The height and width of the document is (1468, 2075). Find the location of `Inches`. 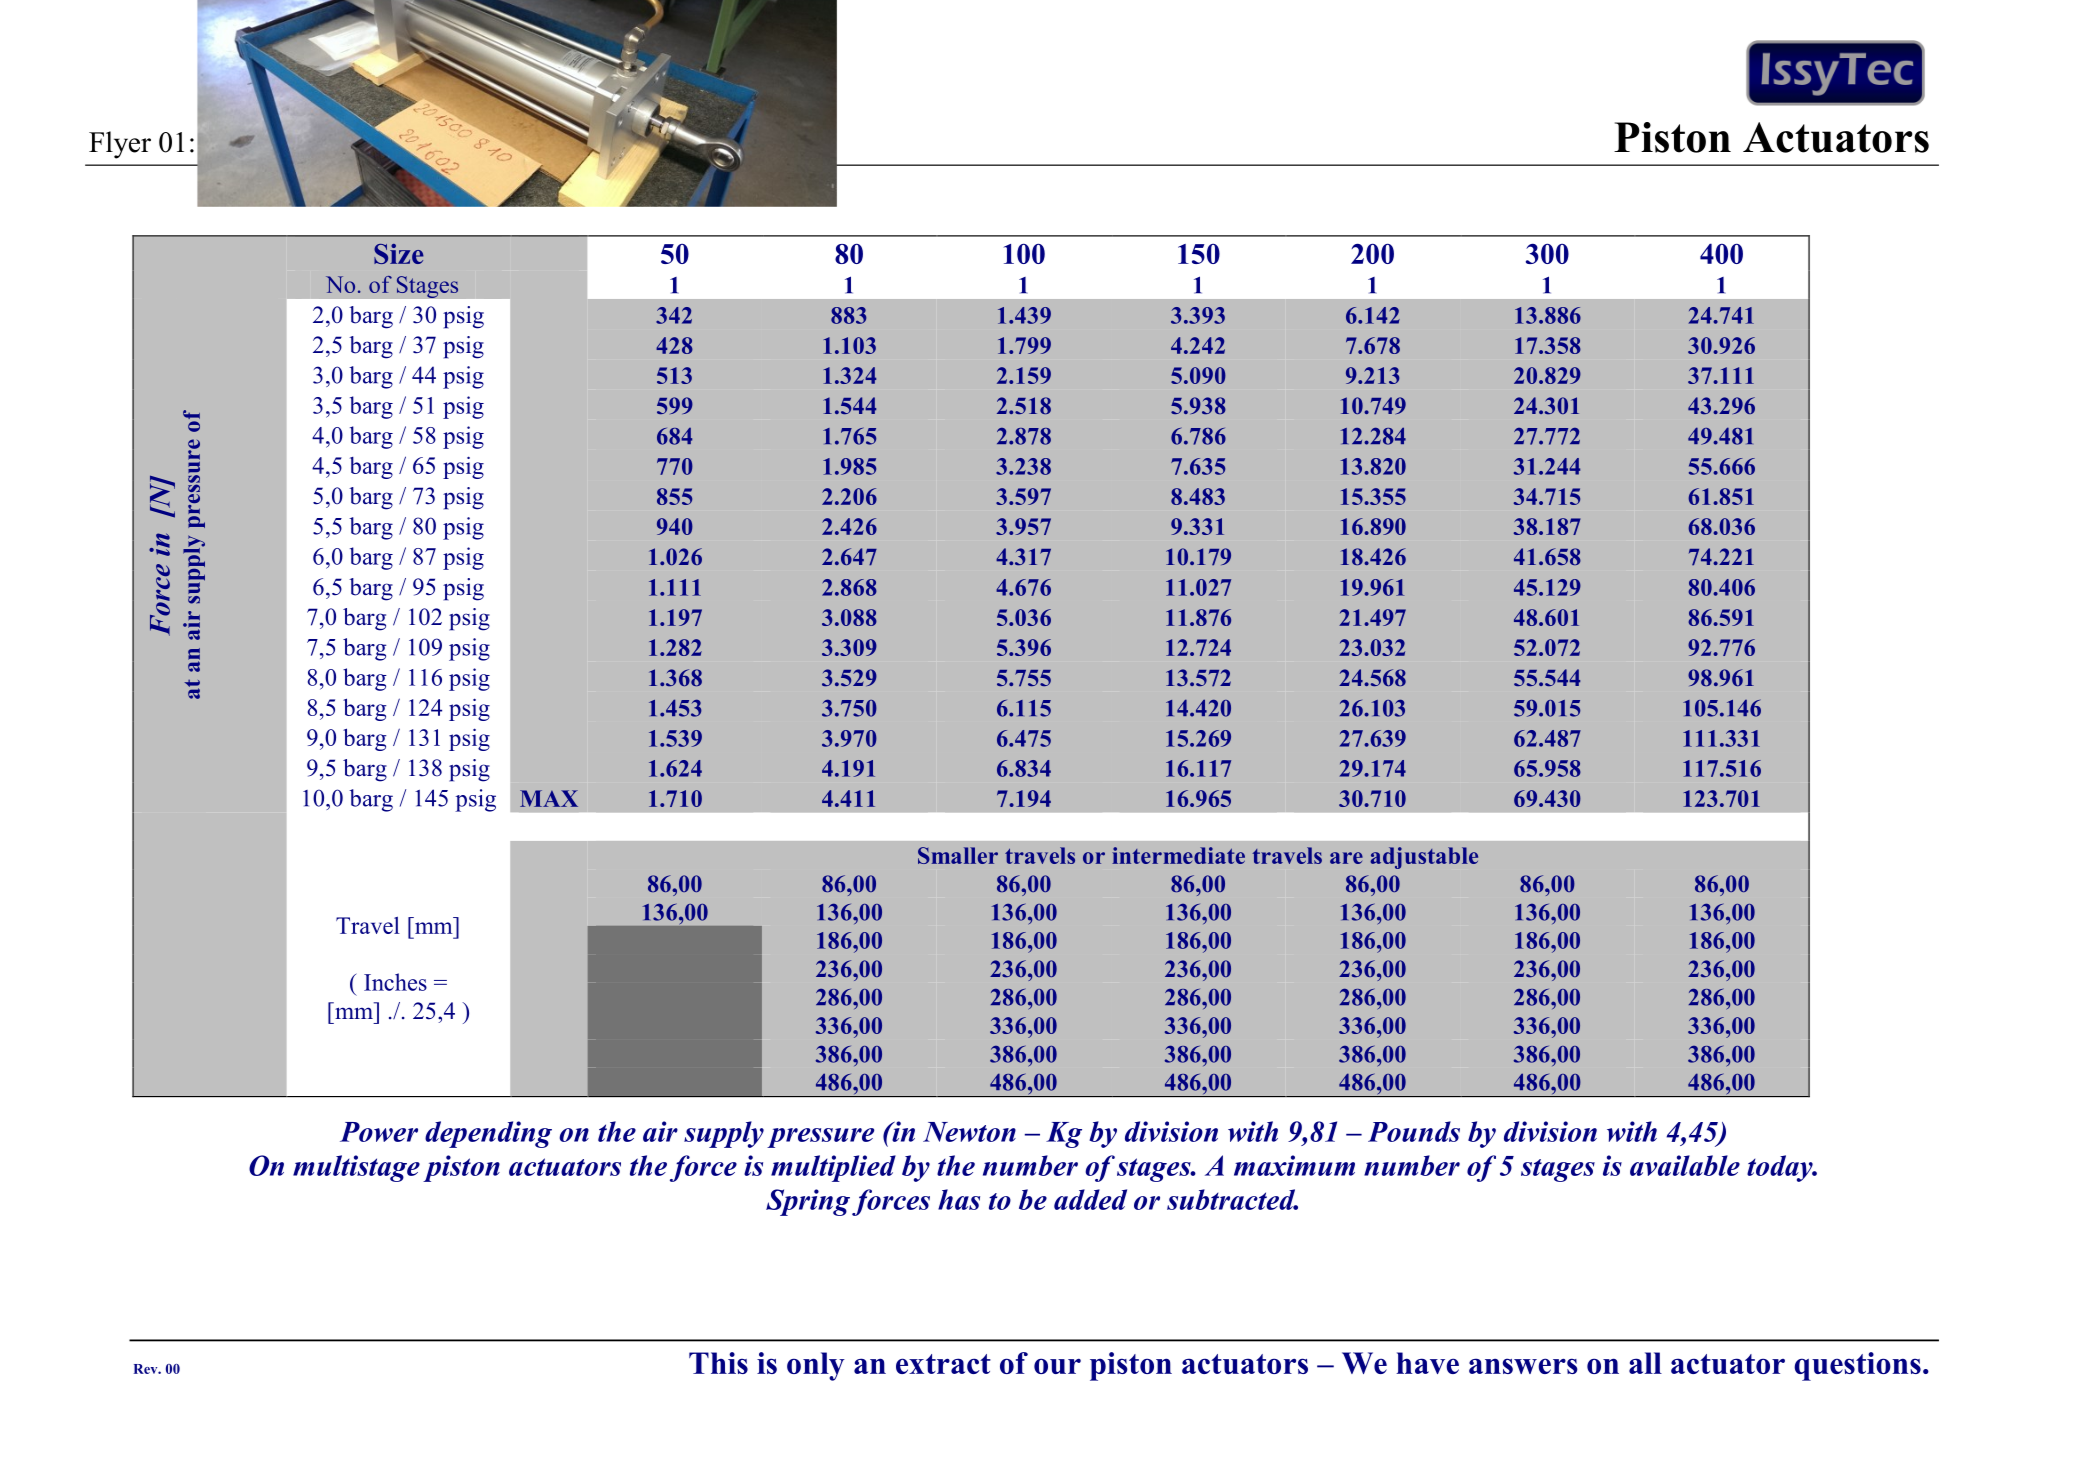

Inches is located at coordinates (395, 982).
